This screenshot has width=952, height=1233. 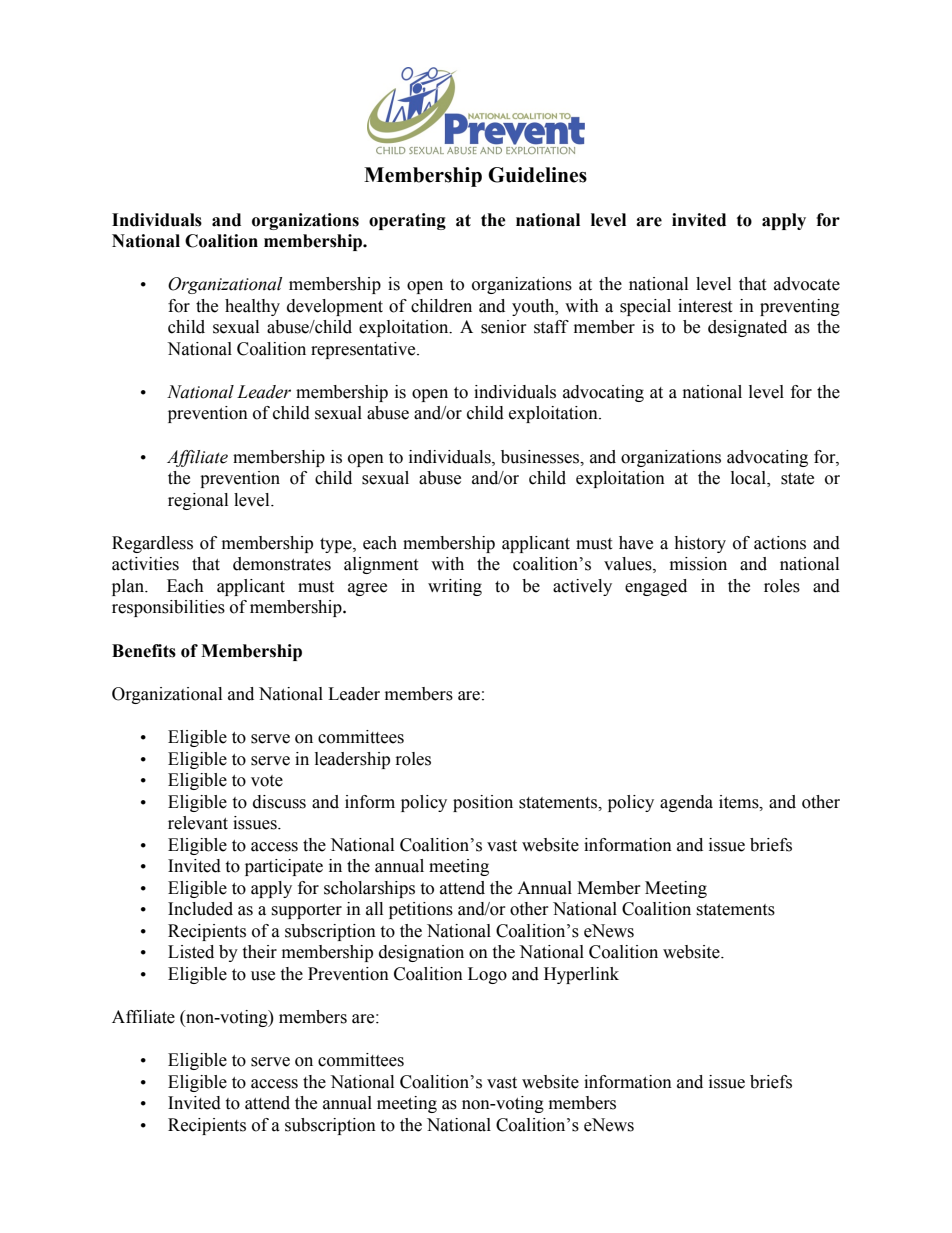 I want to click on Listed, so click(x=191, y=952).
